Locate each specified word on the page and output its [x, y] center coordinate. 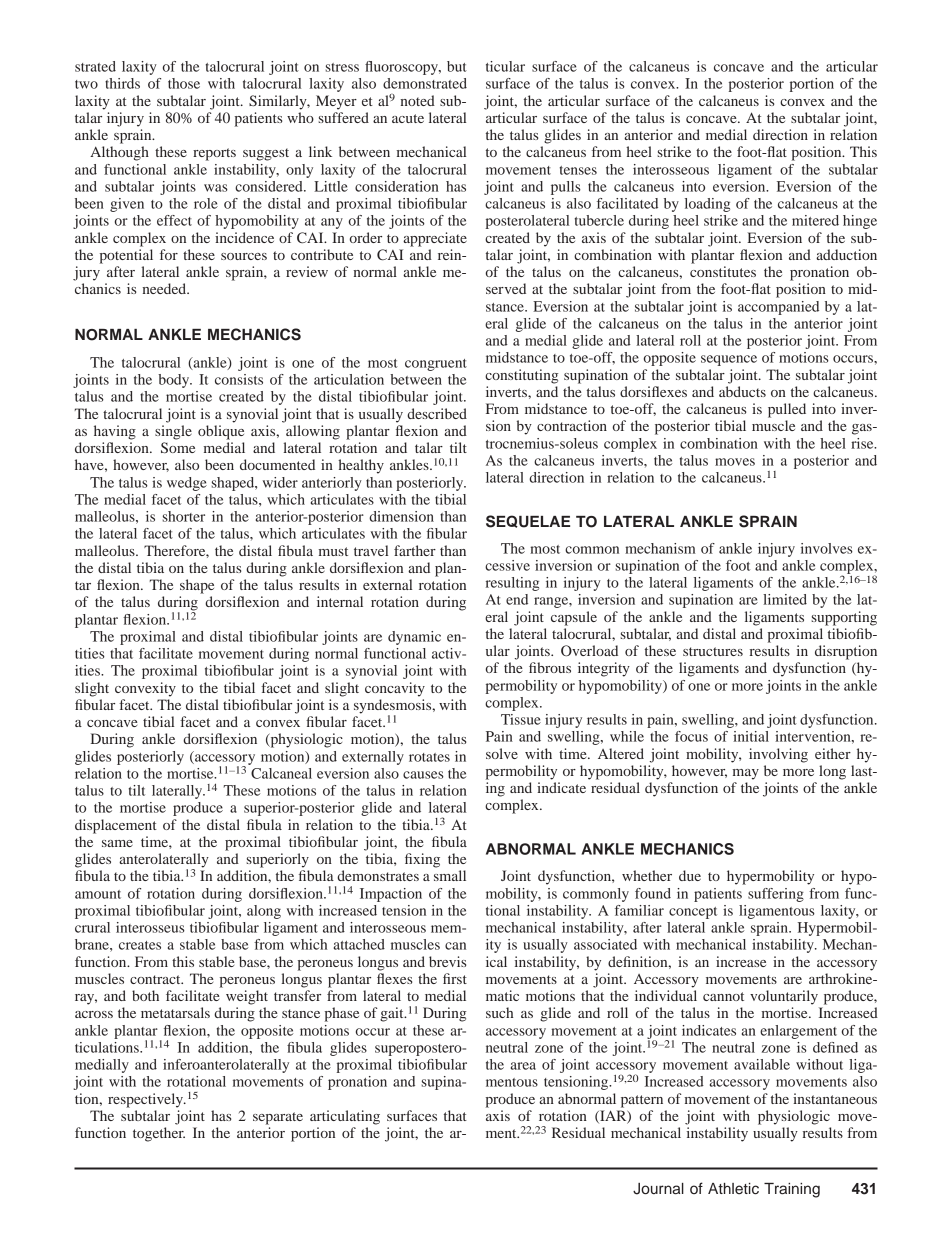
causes [423, 775]
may [746, 774]
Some [178, 447]
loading [707, 205]
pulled [787, 410]
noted [418, 100]
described [437, 413]
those [184, 83]
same [117, 843]
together [159, 1134]
